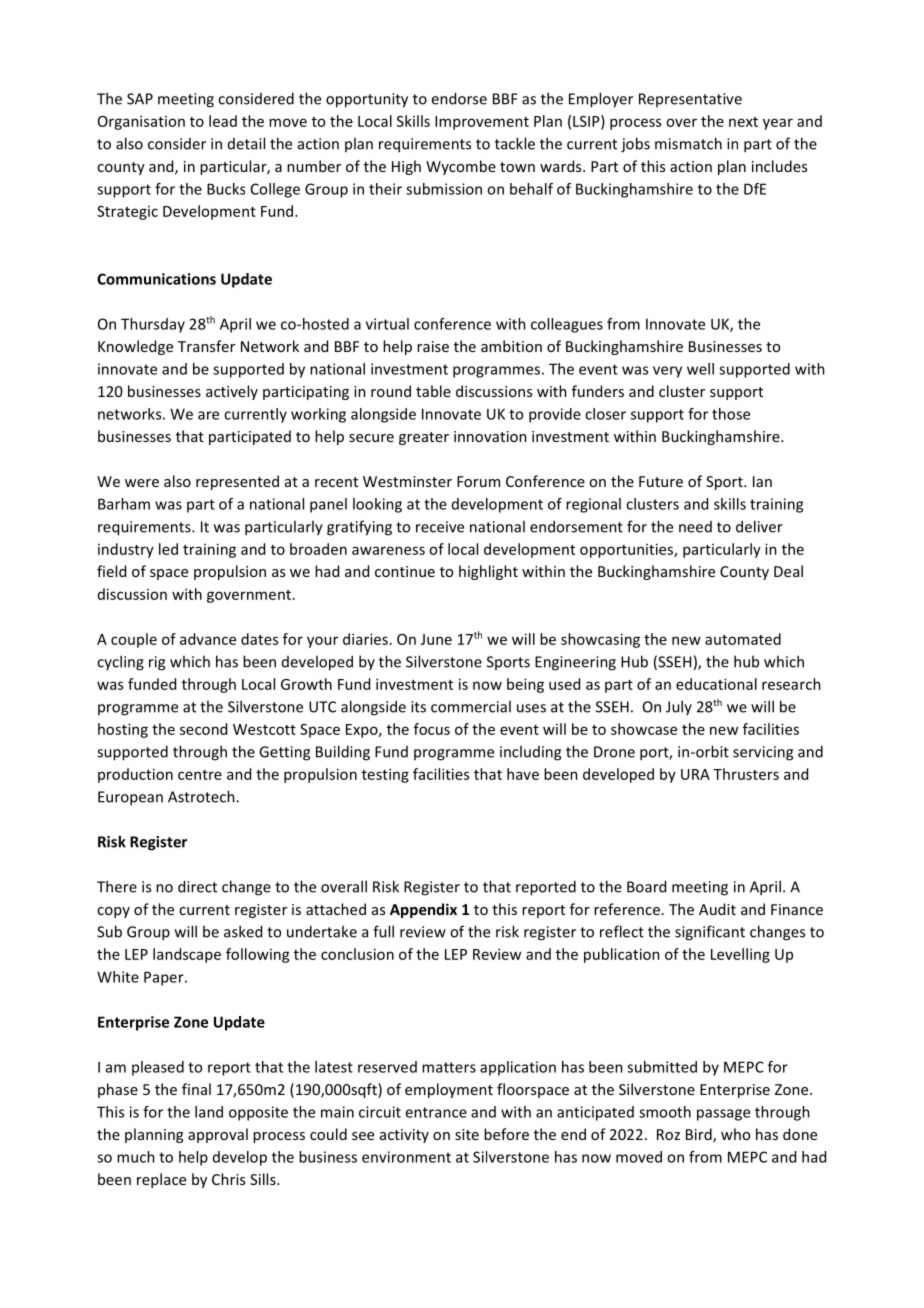 This image has height=1308, width=924. I want to click on receive, so click(440, 527).
